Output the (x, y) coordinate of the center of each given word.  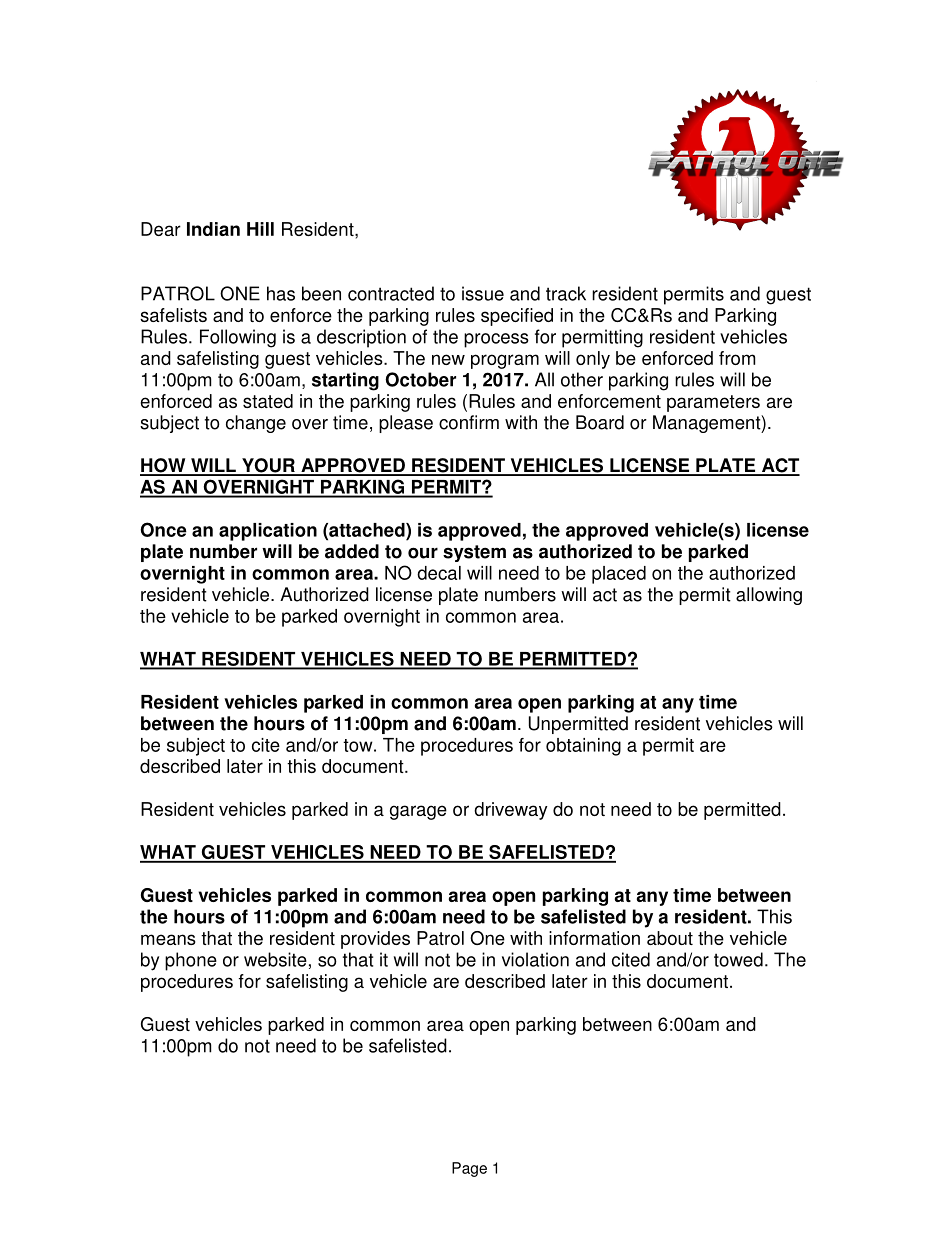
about (670, 938)
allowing (769, 596)
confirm (469, 422)
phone (191, 961)
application (268, 532)
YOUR (268, 466)
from (737, 358)
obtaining (583, 747)
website (275, 959)
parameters (713, 403)
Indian (213, 229)
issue (483, 293)
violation (535, 959)
